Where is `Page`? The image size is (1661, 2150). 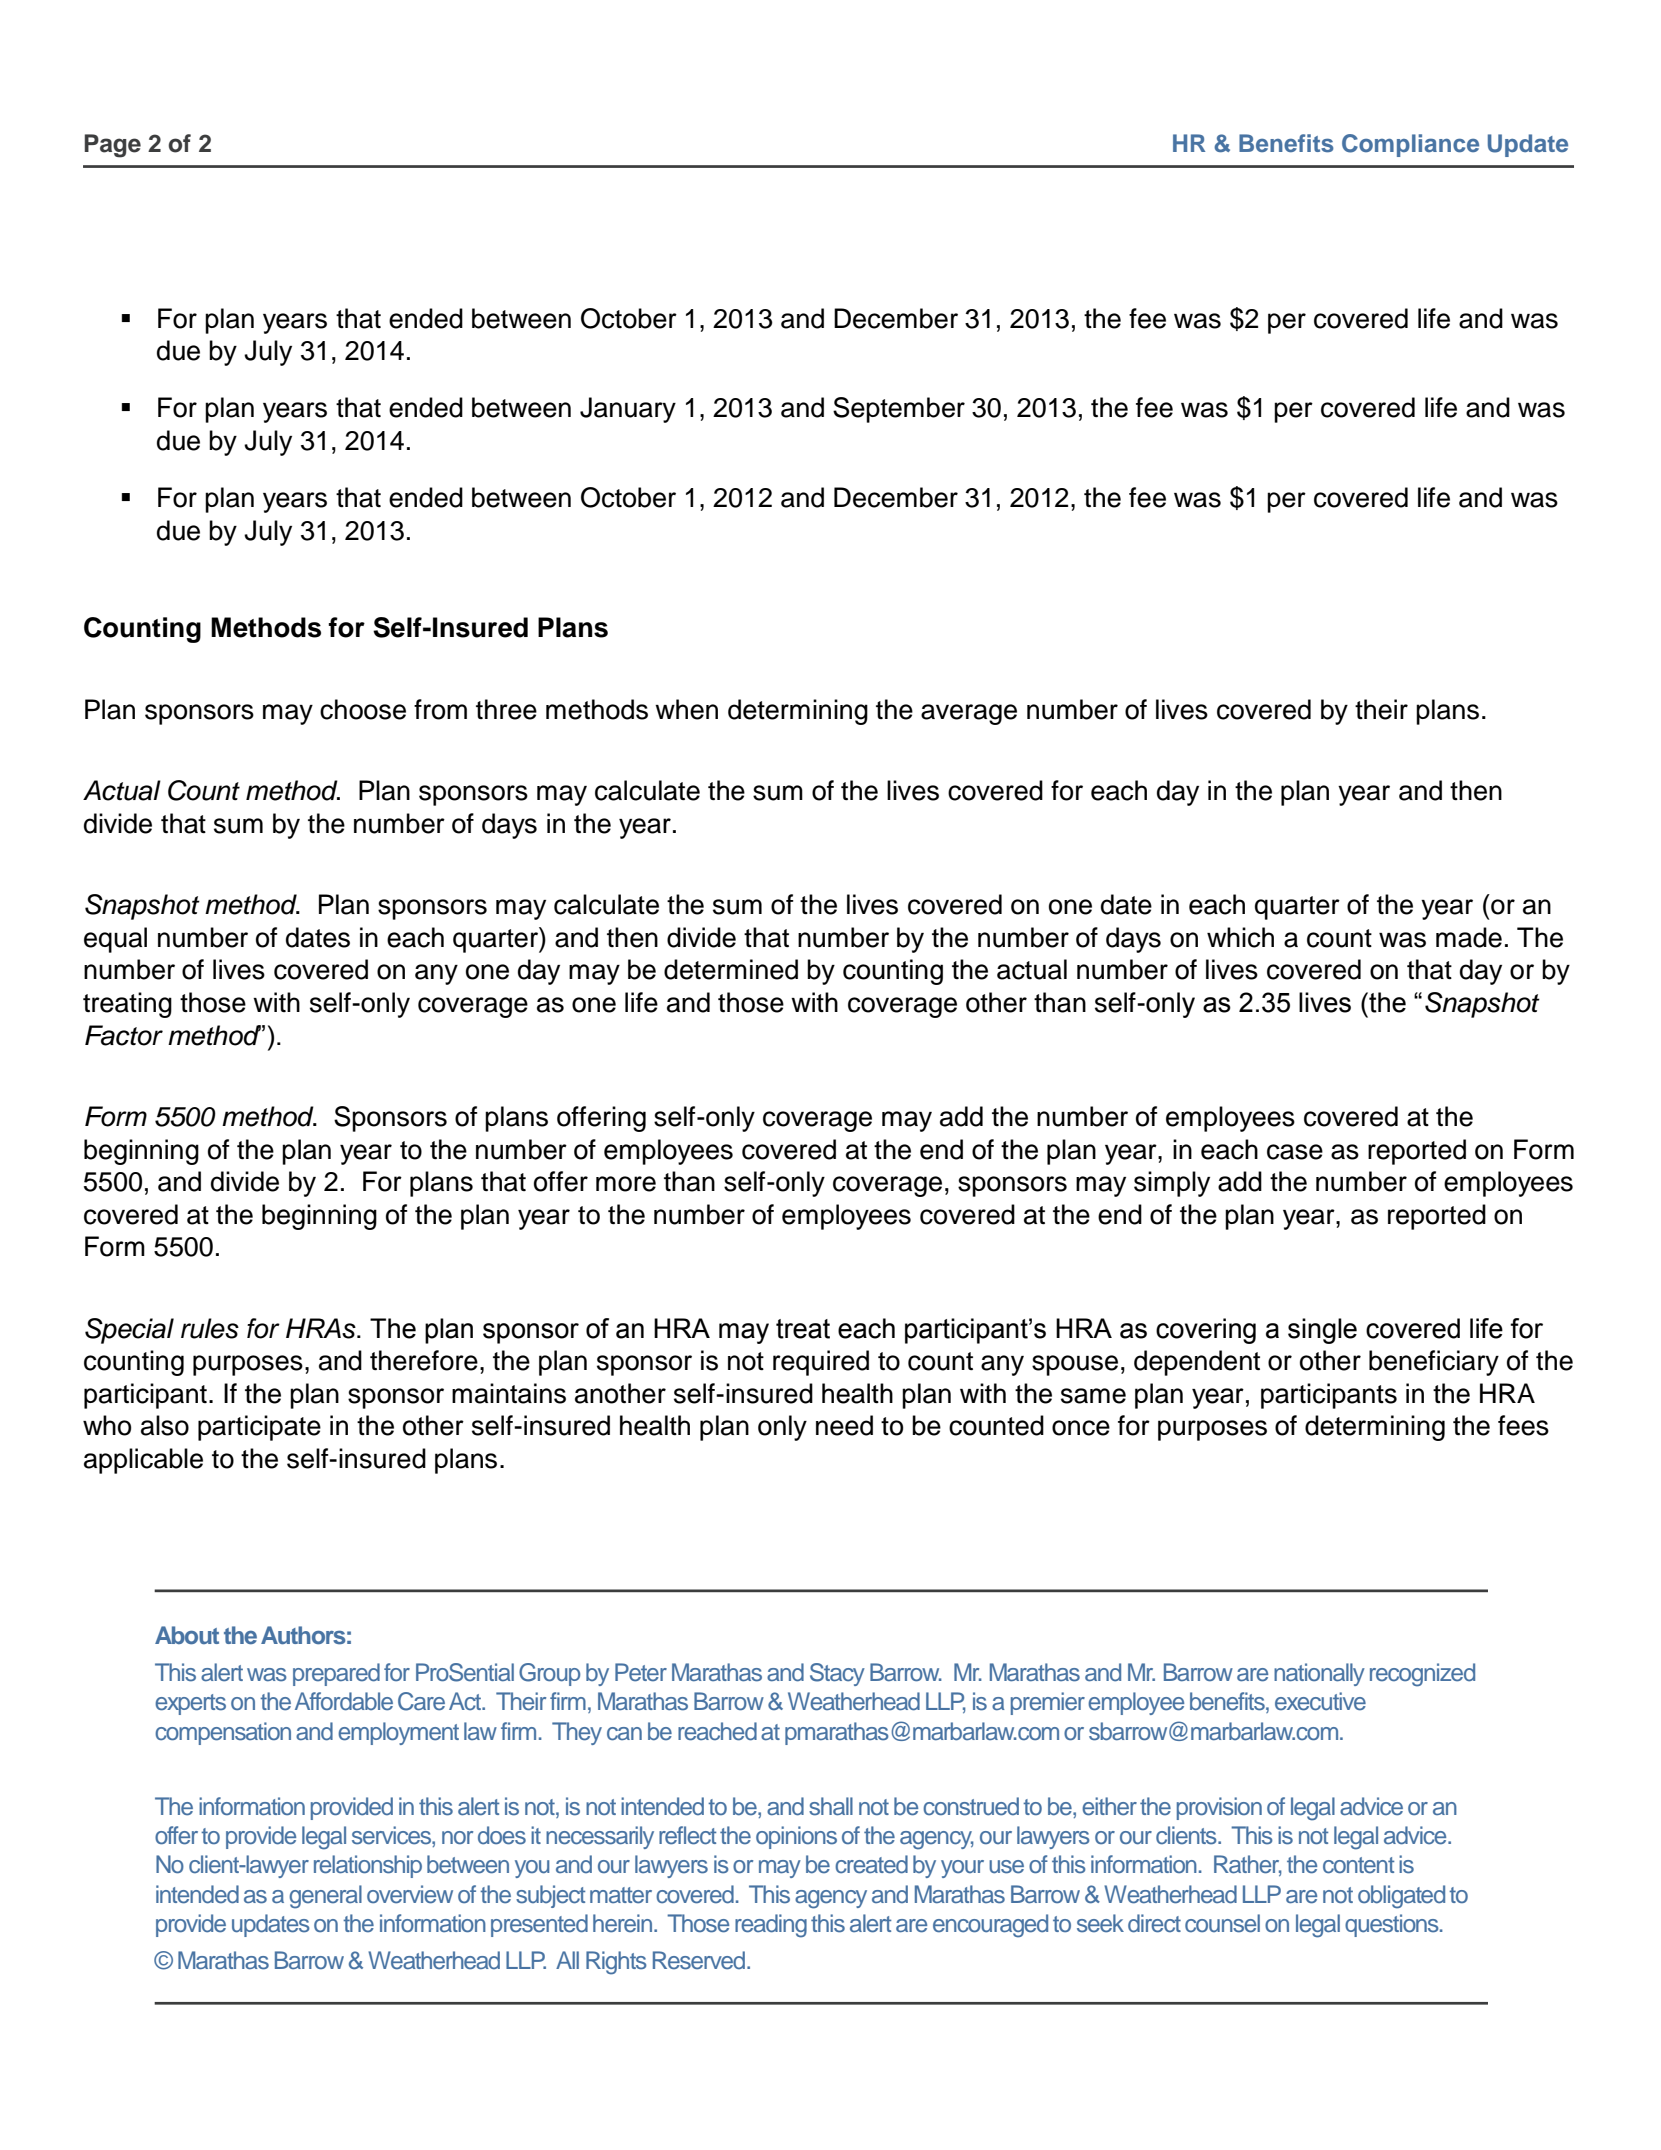
Page is located at coordinates (113, 146).
